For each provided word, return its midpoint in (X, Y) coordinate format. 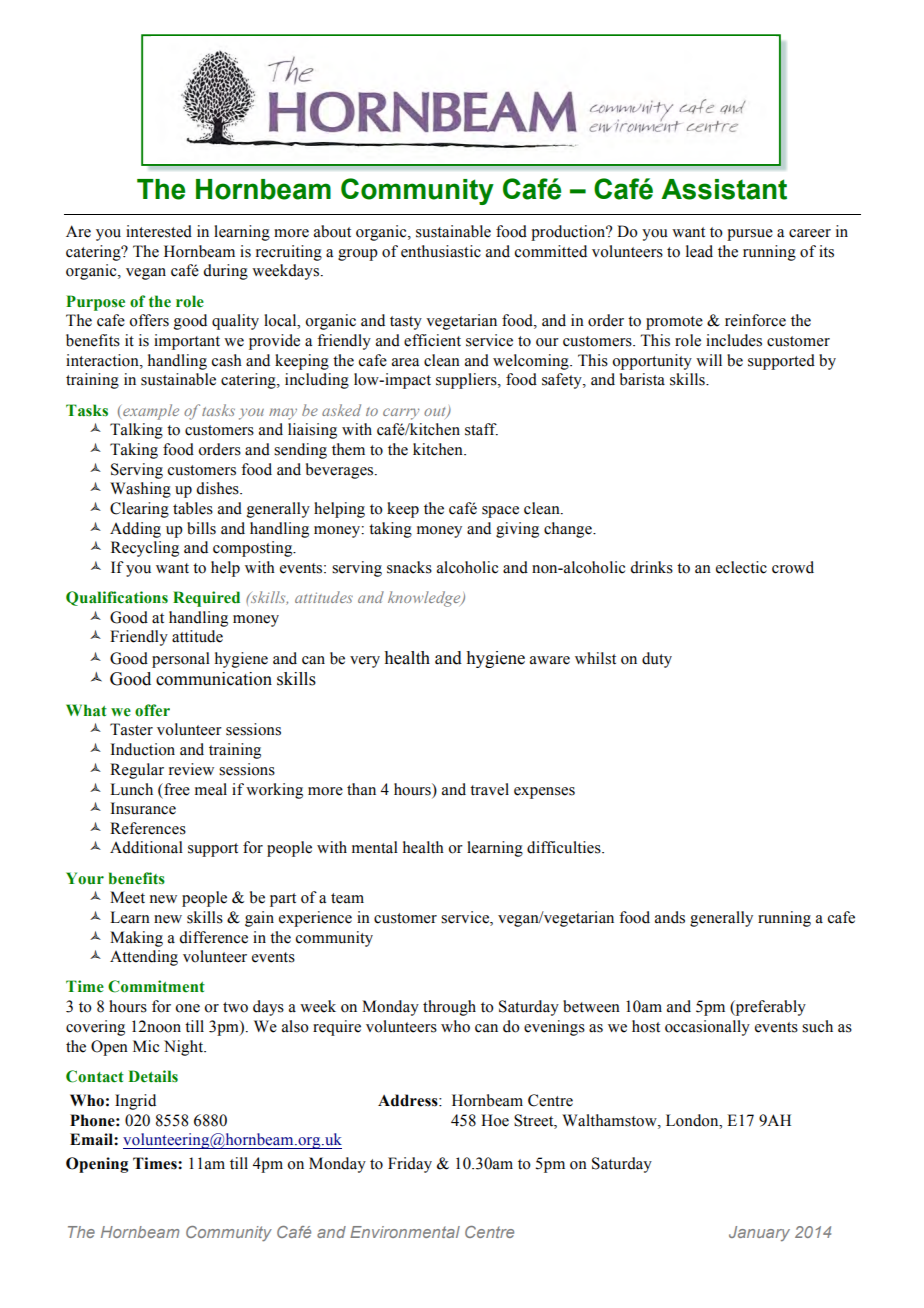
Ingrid (135, 1102)
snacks (409, 567)
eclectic (741, 567)
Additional (146, 847)
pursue (750, 235)
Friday (410, 1165)
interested (159, 231)
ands (670, 917)
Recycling (145, 549)
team (347, 898)
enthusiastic (441, 251)
